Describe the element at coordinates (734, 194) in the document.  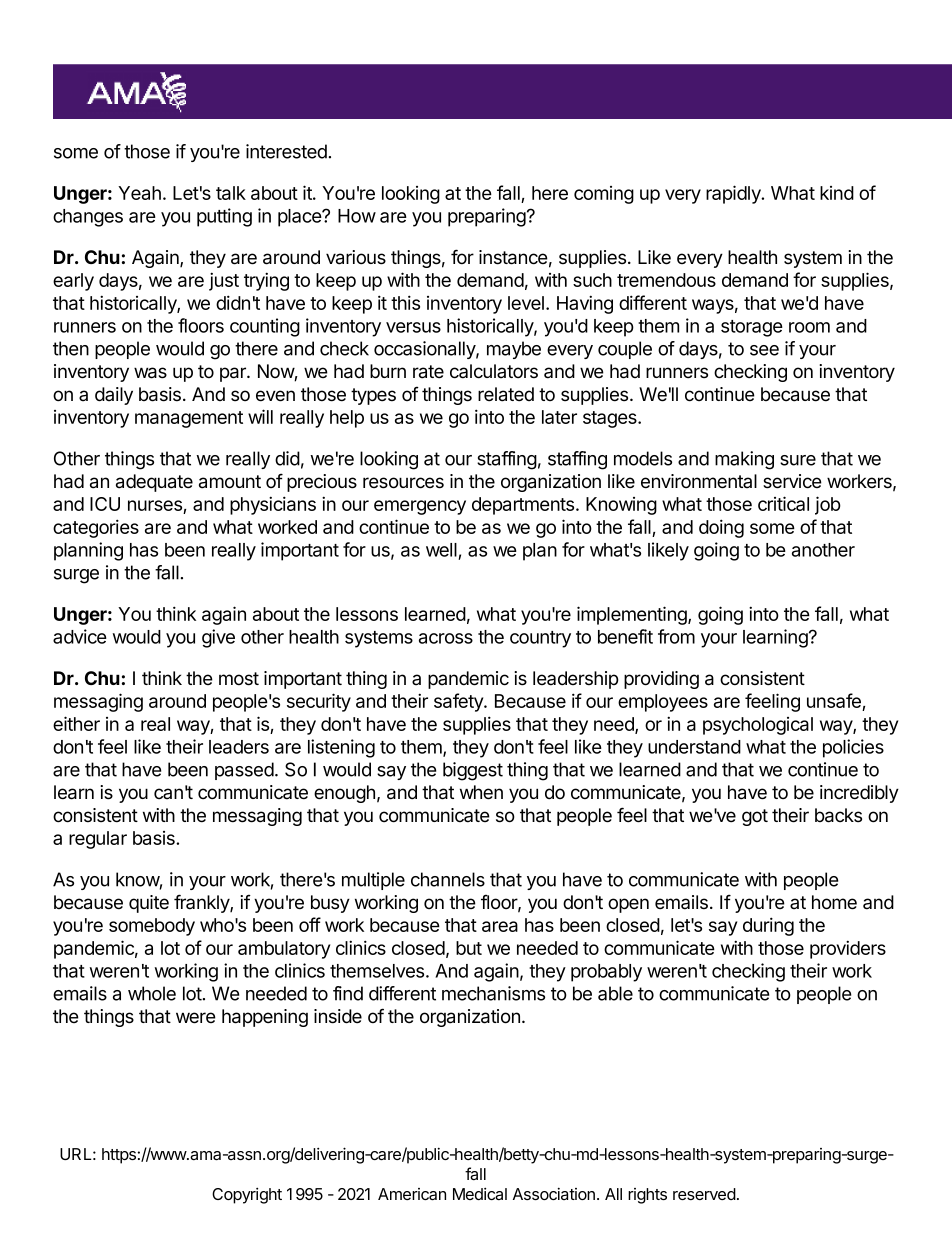
I see `rapidly` at that location.
